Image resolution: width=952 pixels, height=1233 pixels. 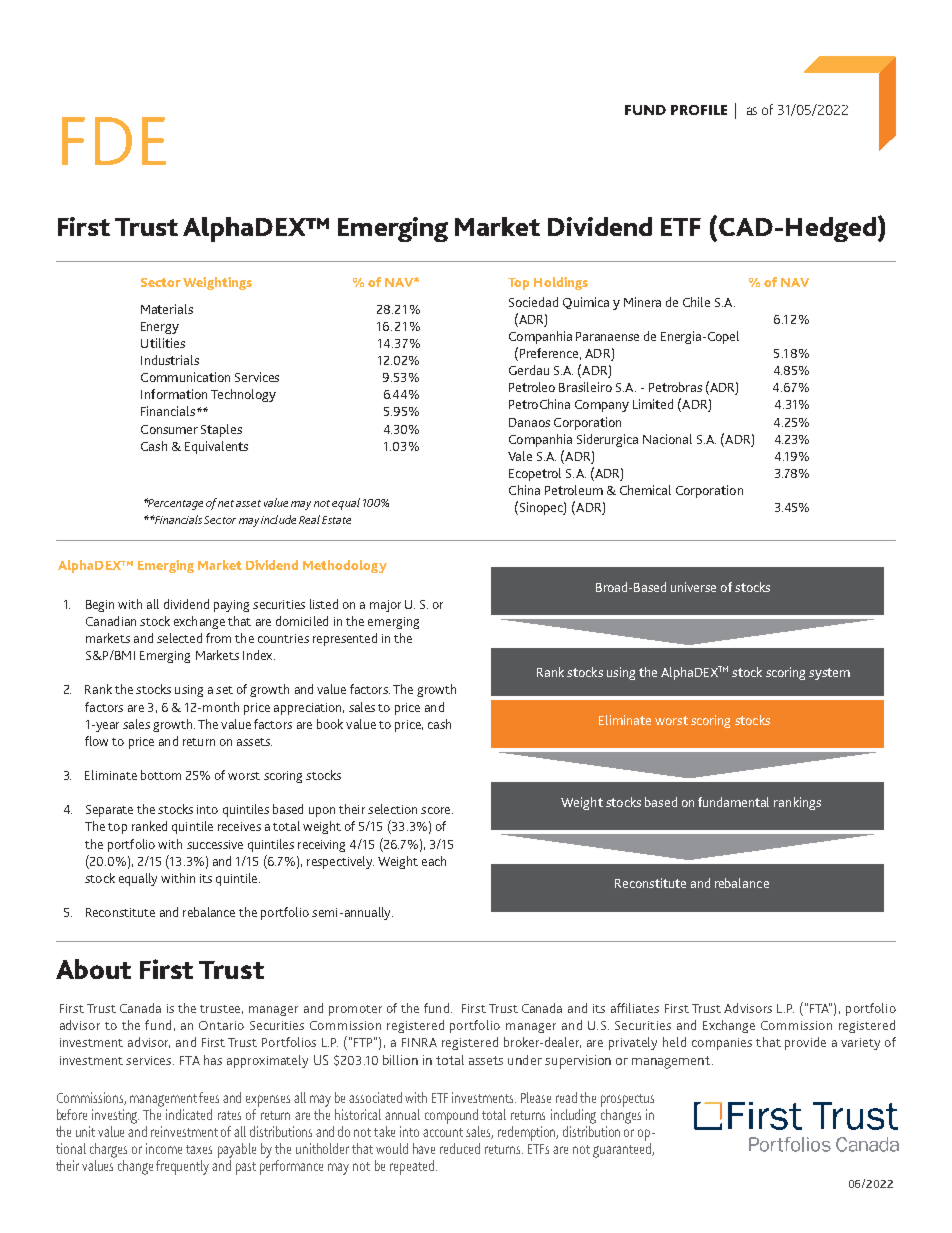 What do you see at coordinates (164, 1148) in the screenshot?
I see `income` at bounding box center [164, 1148].
